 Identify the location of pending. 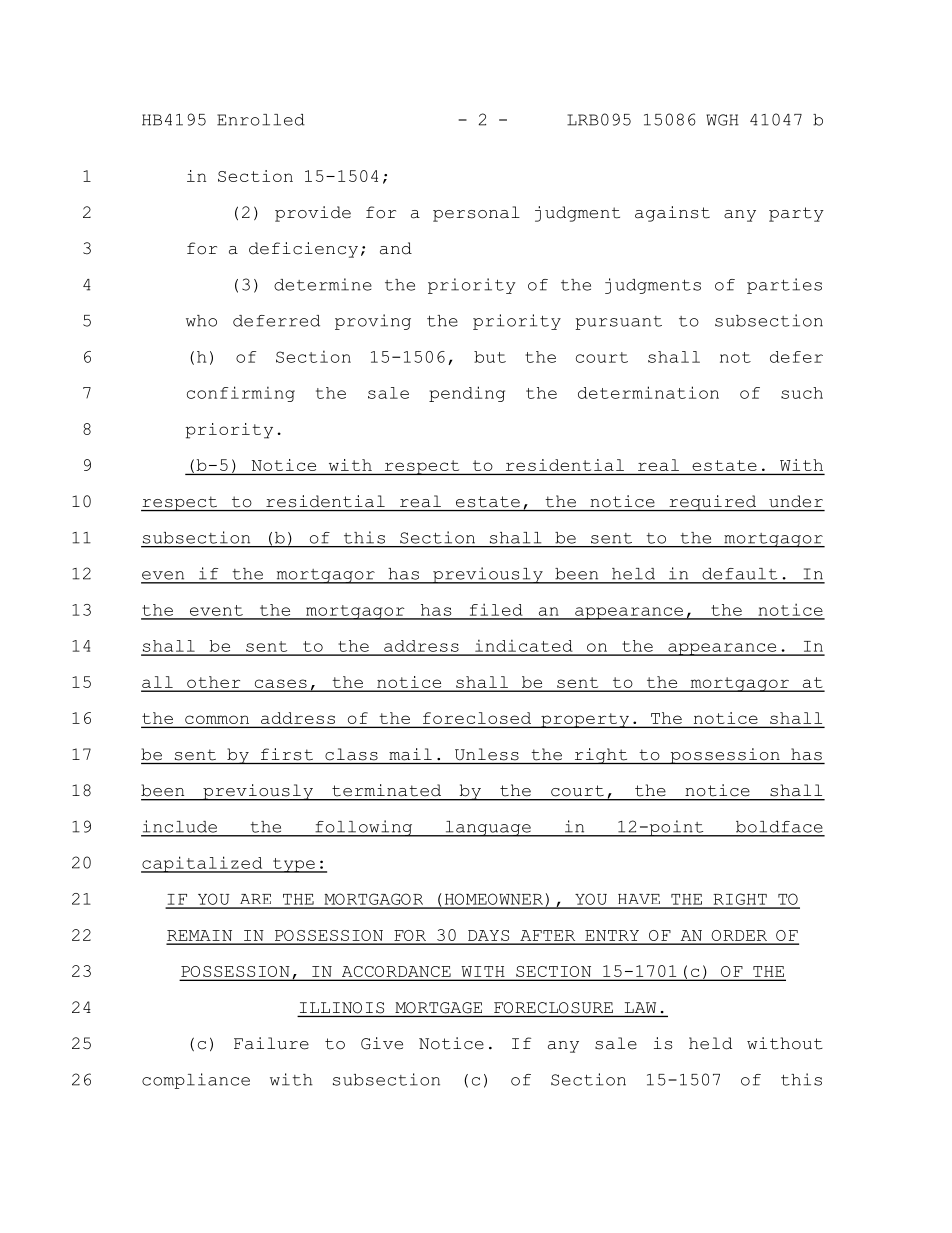
(467, 394).
